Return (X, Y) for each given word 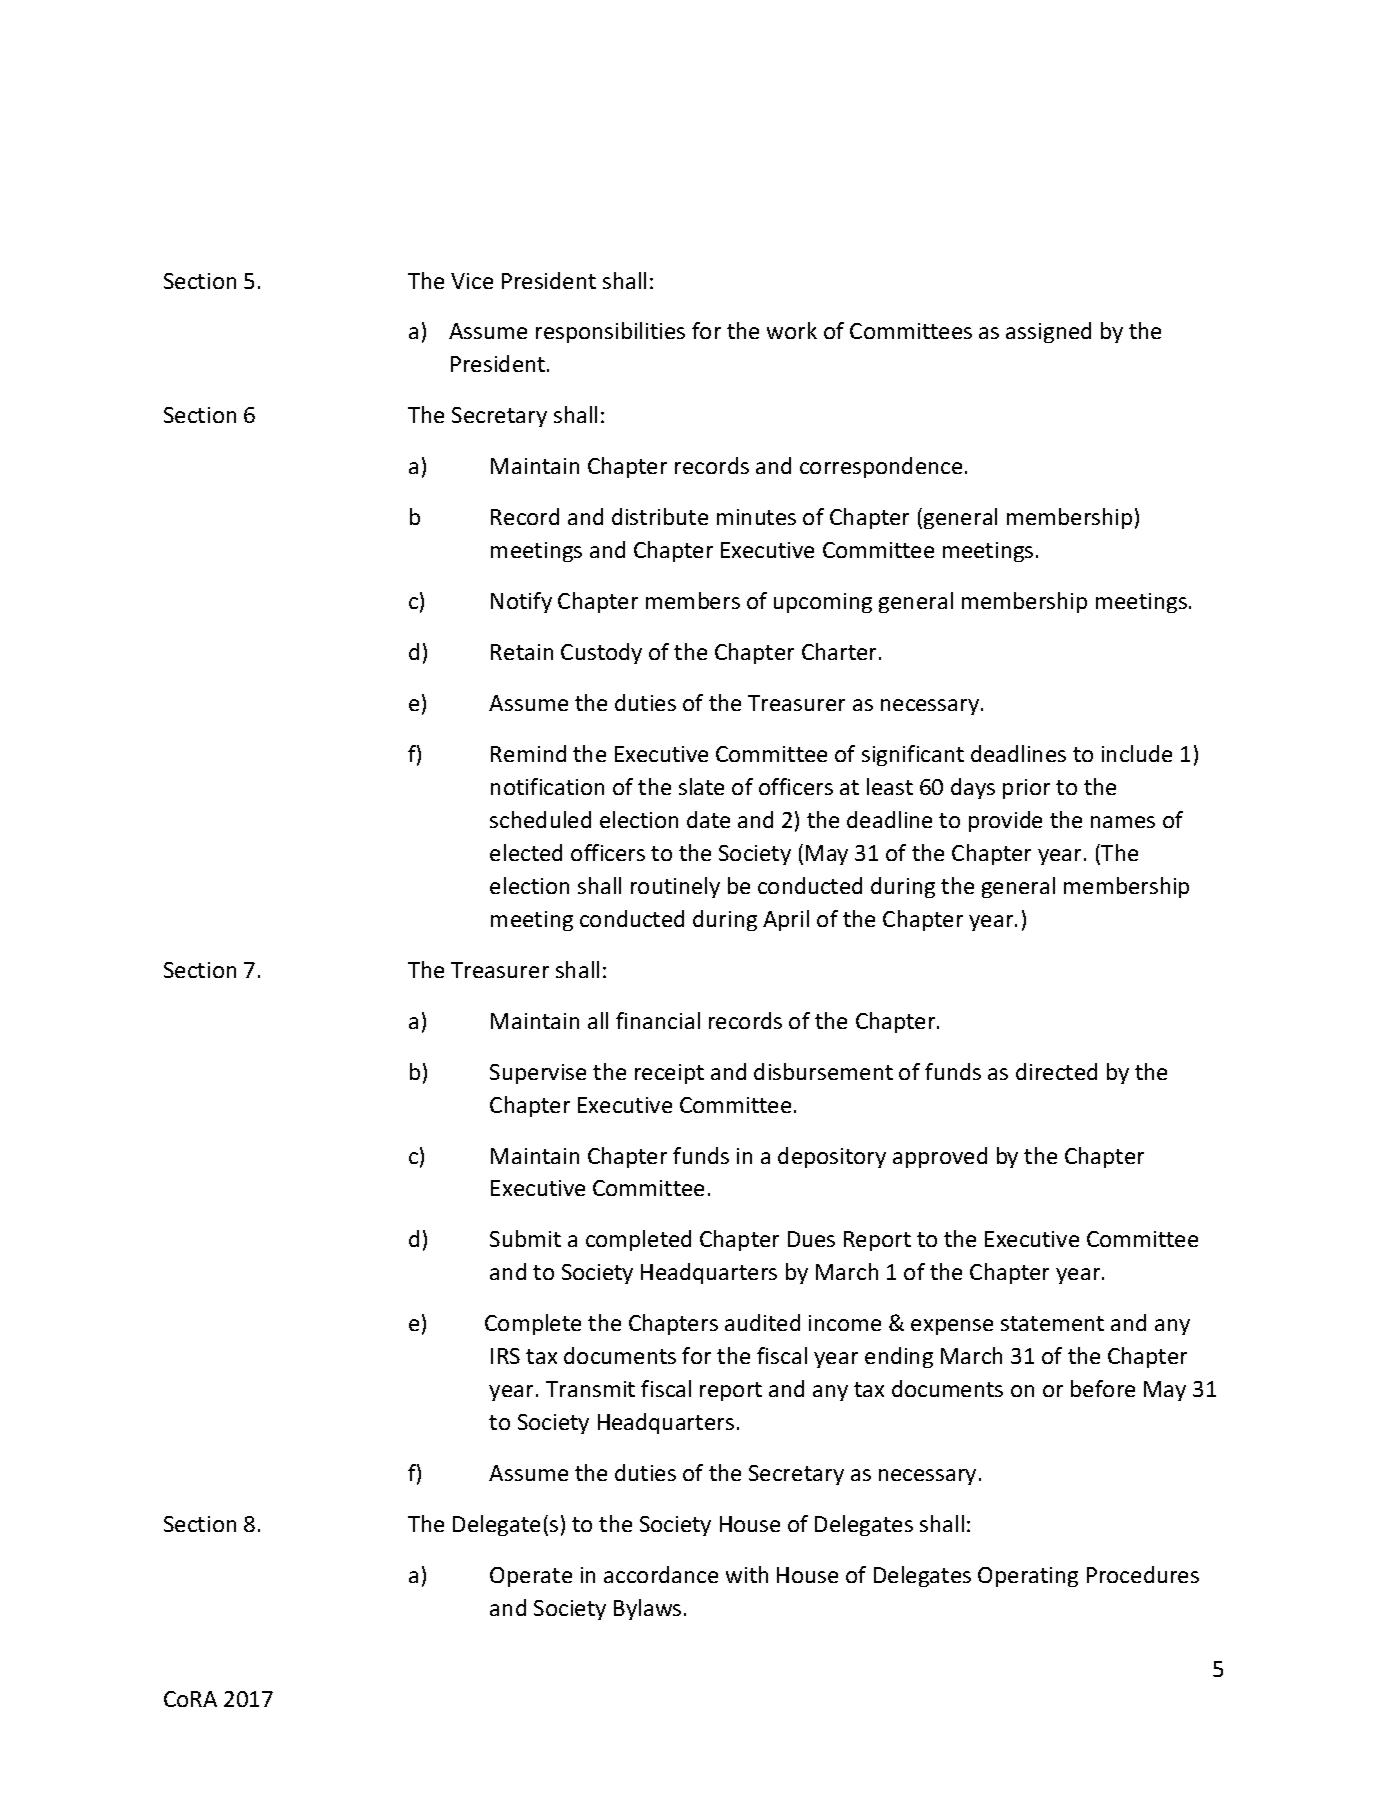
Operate (531, 1577)
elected (526, 852)
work (792, 330)
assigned (1048, 332)
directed (1056, 1071)
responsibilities (610, 332)
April (786, 920)
